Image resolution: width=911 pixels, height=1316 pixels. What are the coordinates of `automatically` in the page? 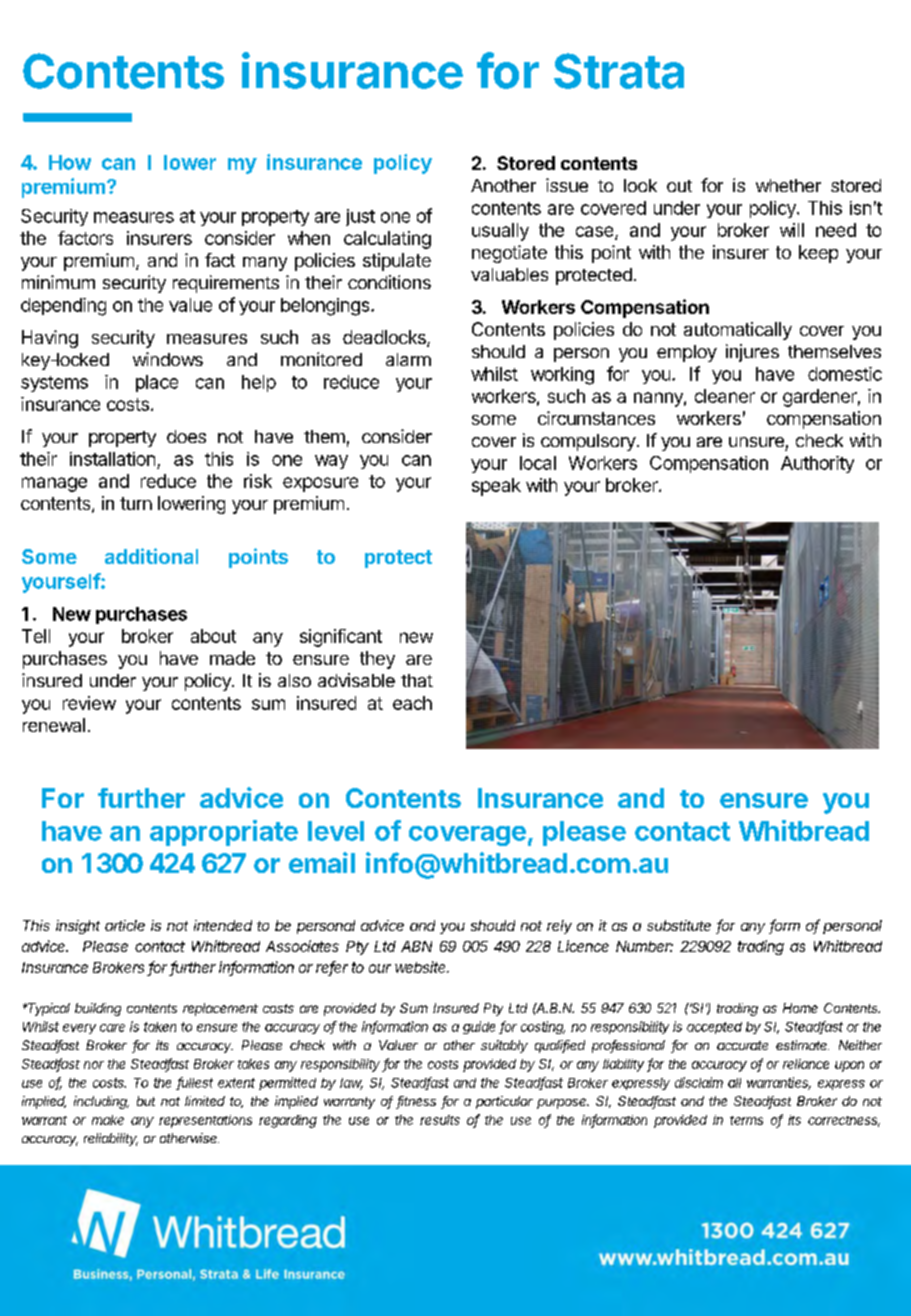 It's located at (738, 331).
